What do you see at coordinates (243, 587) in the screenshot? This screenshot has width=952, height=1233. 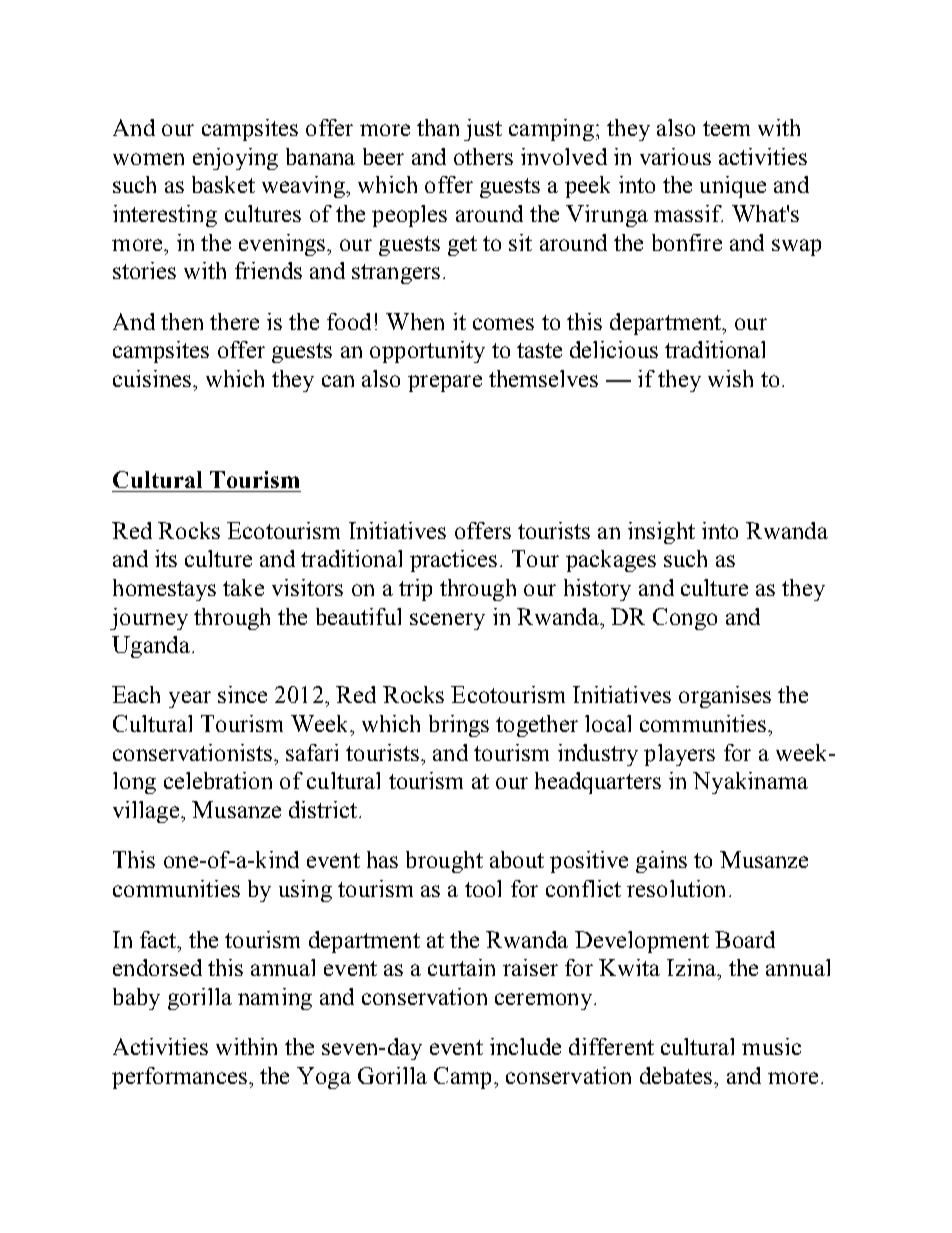 I see `take` at bounding box center [243, 587].
